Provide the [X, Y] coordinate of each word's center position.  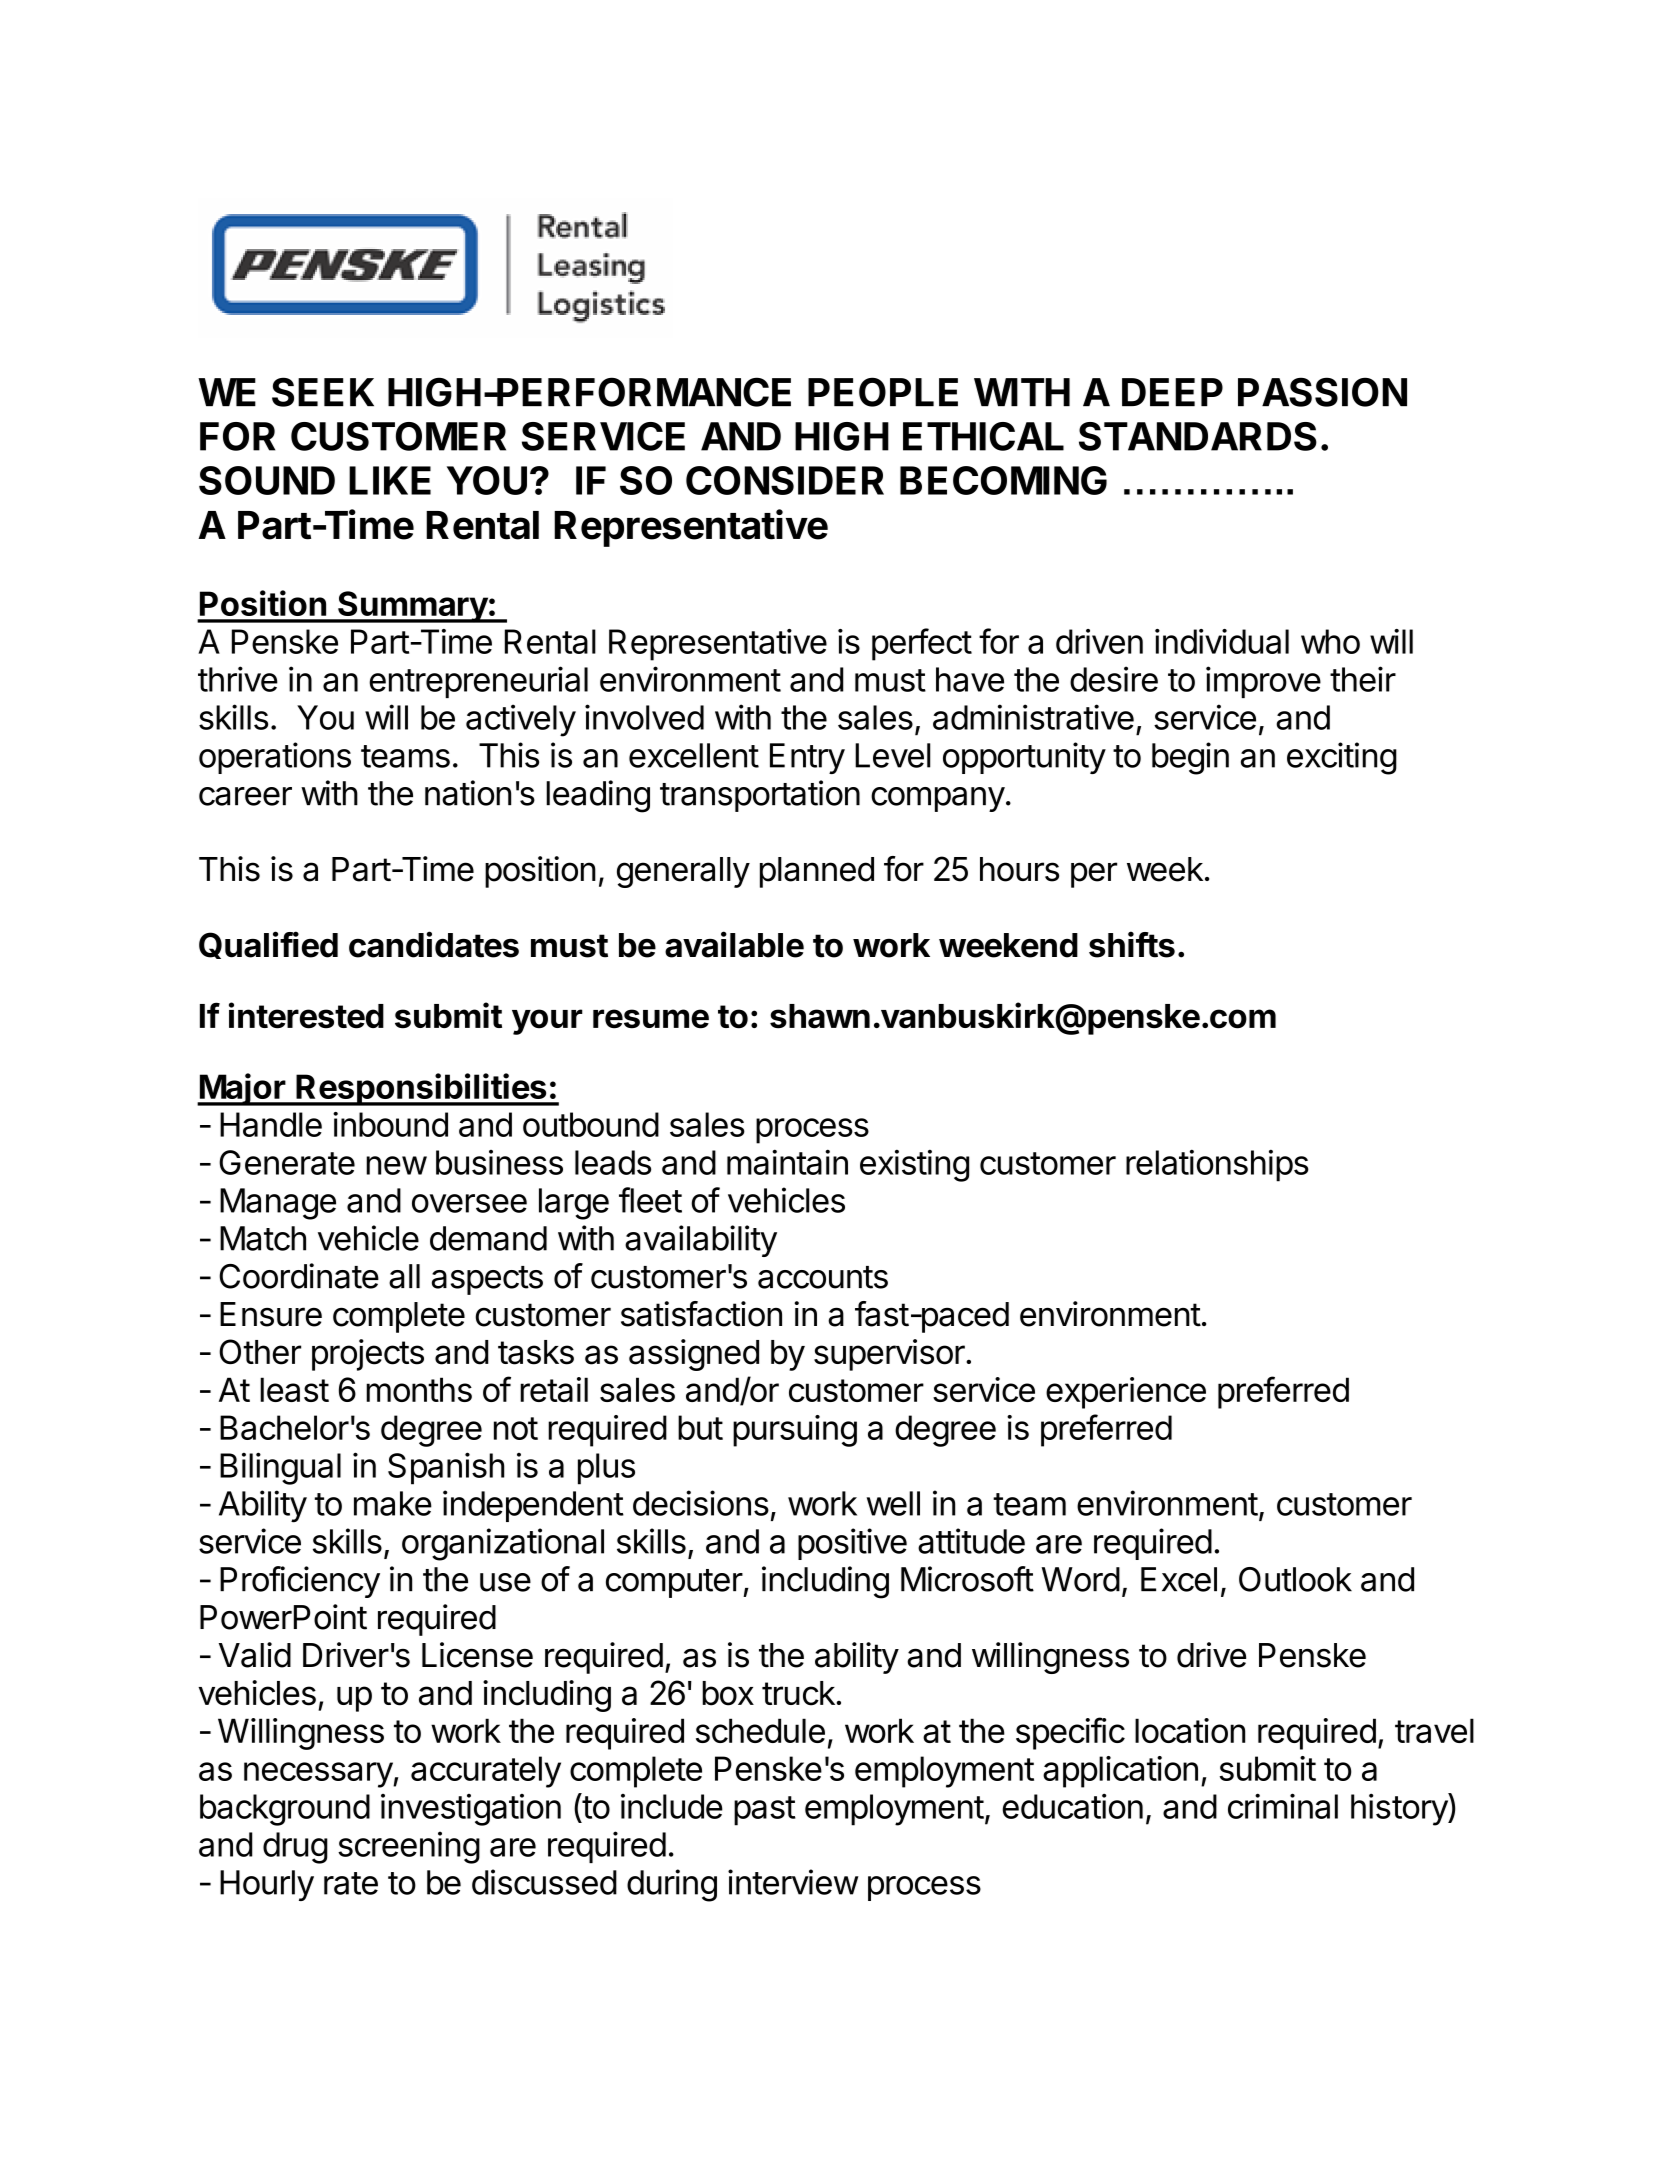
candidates [434, 944]
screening [409, 1847]
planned [817, 872]
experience [1126, 1393]
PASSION [1322, 392]
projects [368, 1355]
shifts [1132, 944]
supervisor [890, 1355]
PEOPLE [883, 392]
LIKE [390, 480]
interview [793, 1882]
